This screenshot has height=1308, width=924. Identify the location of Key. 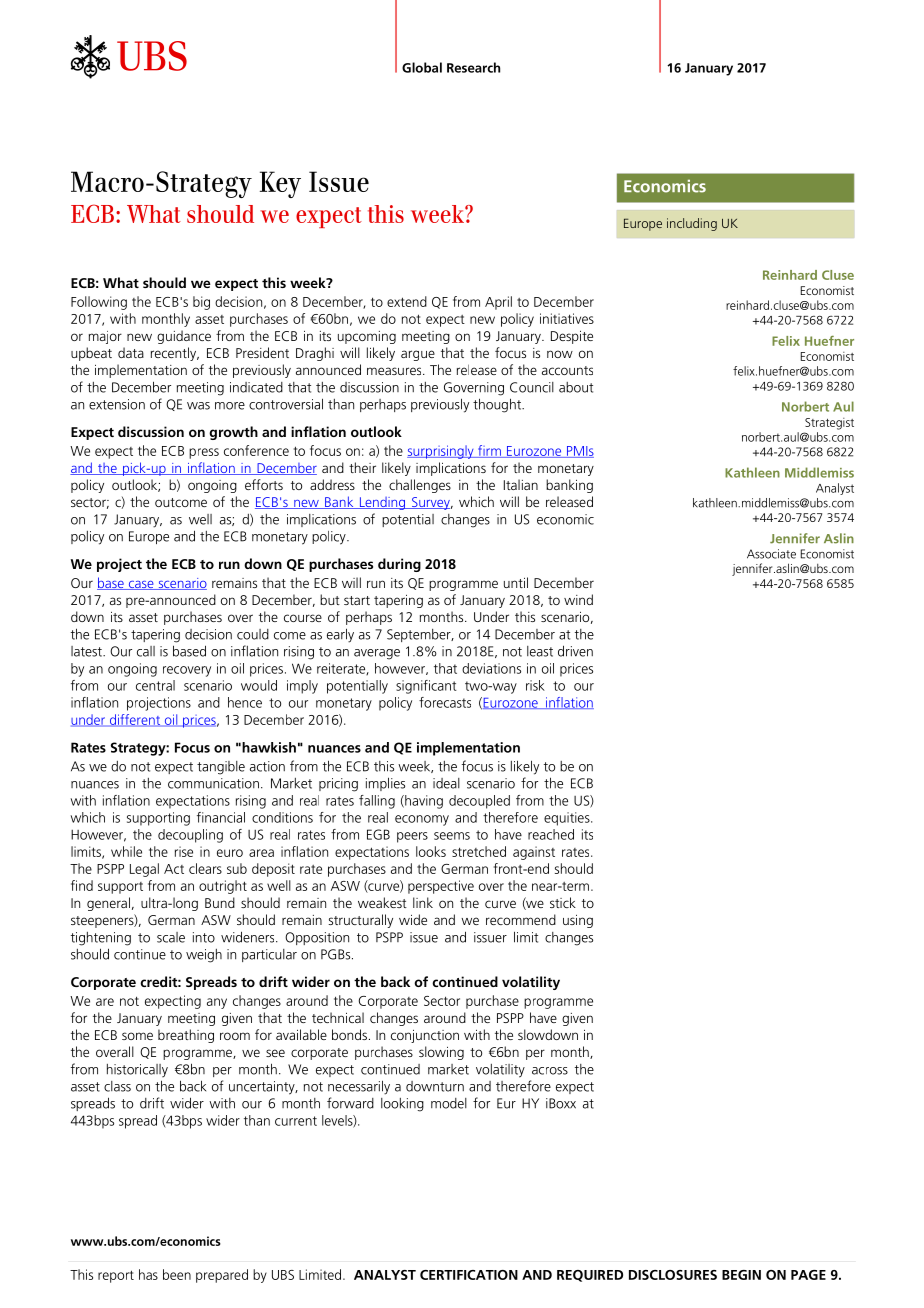
(280, 184).
